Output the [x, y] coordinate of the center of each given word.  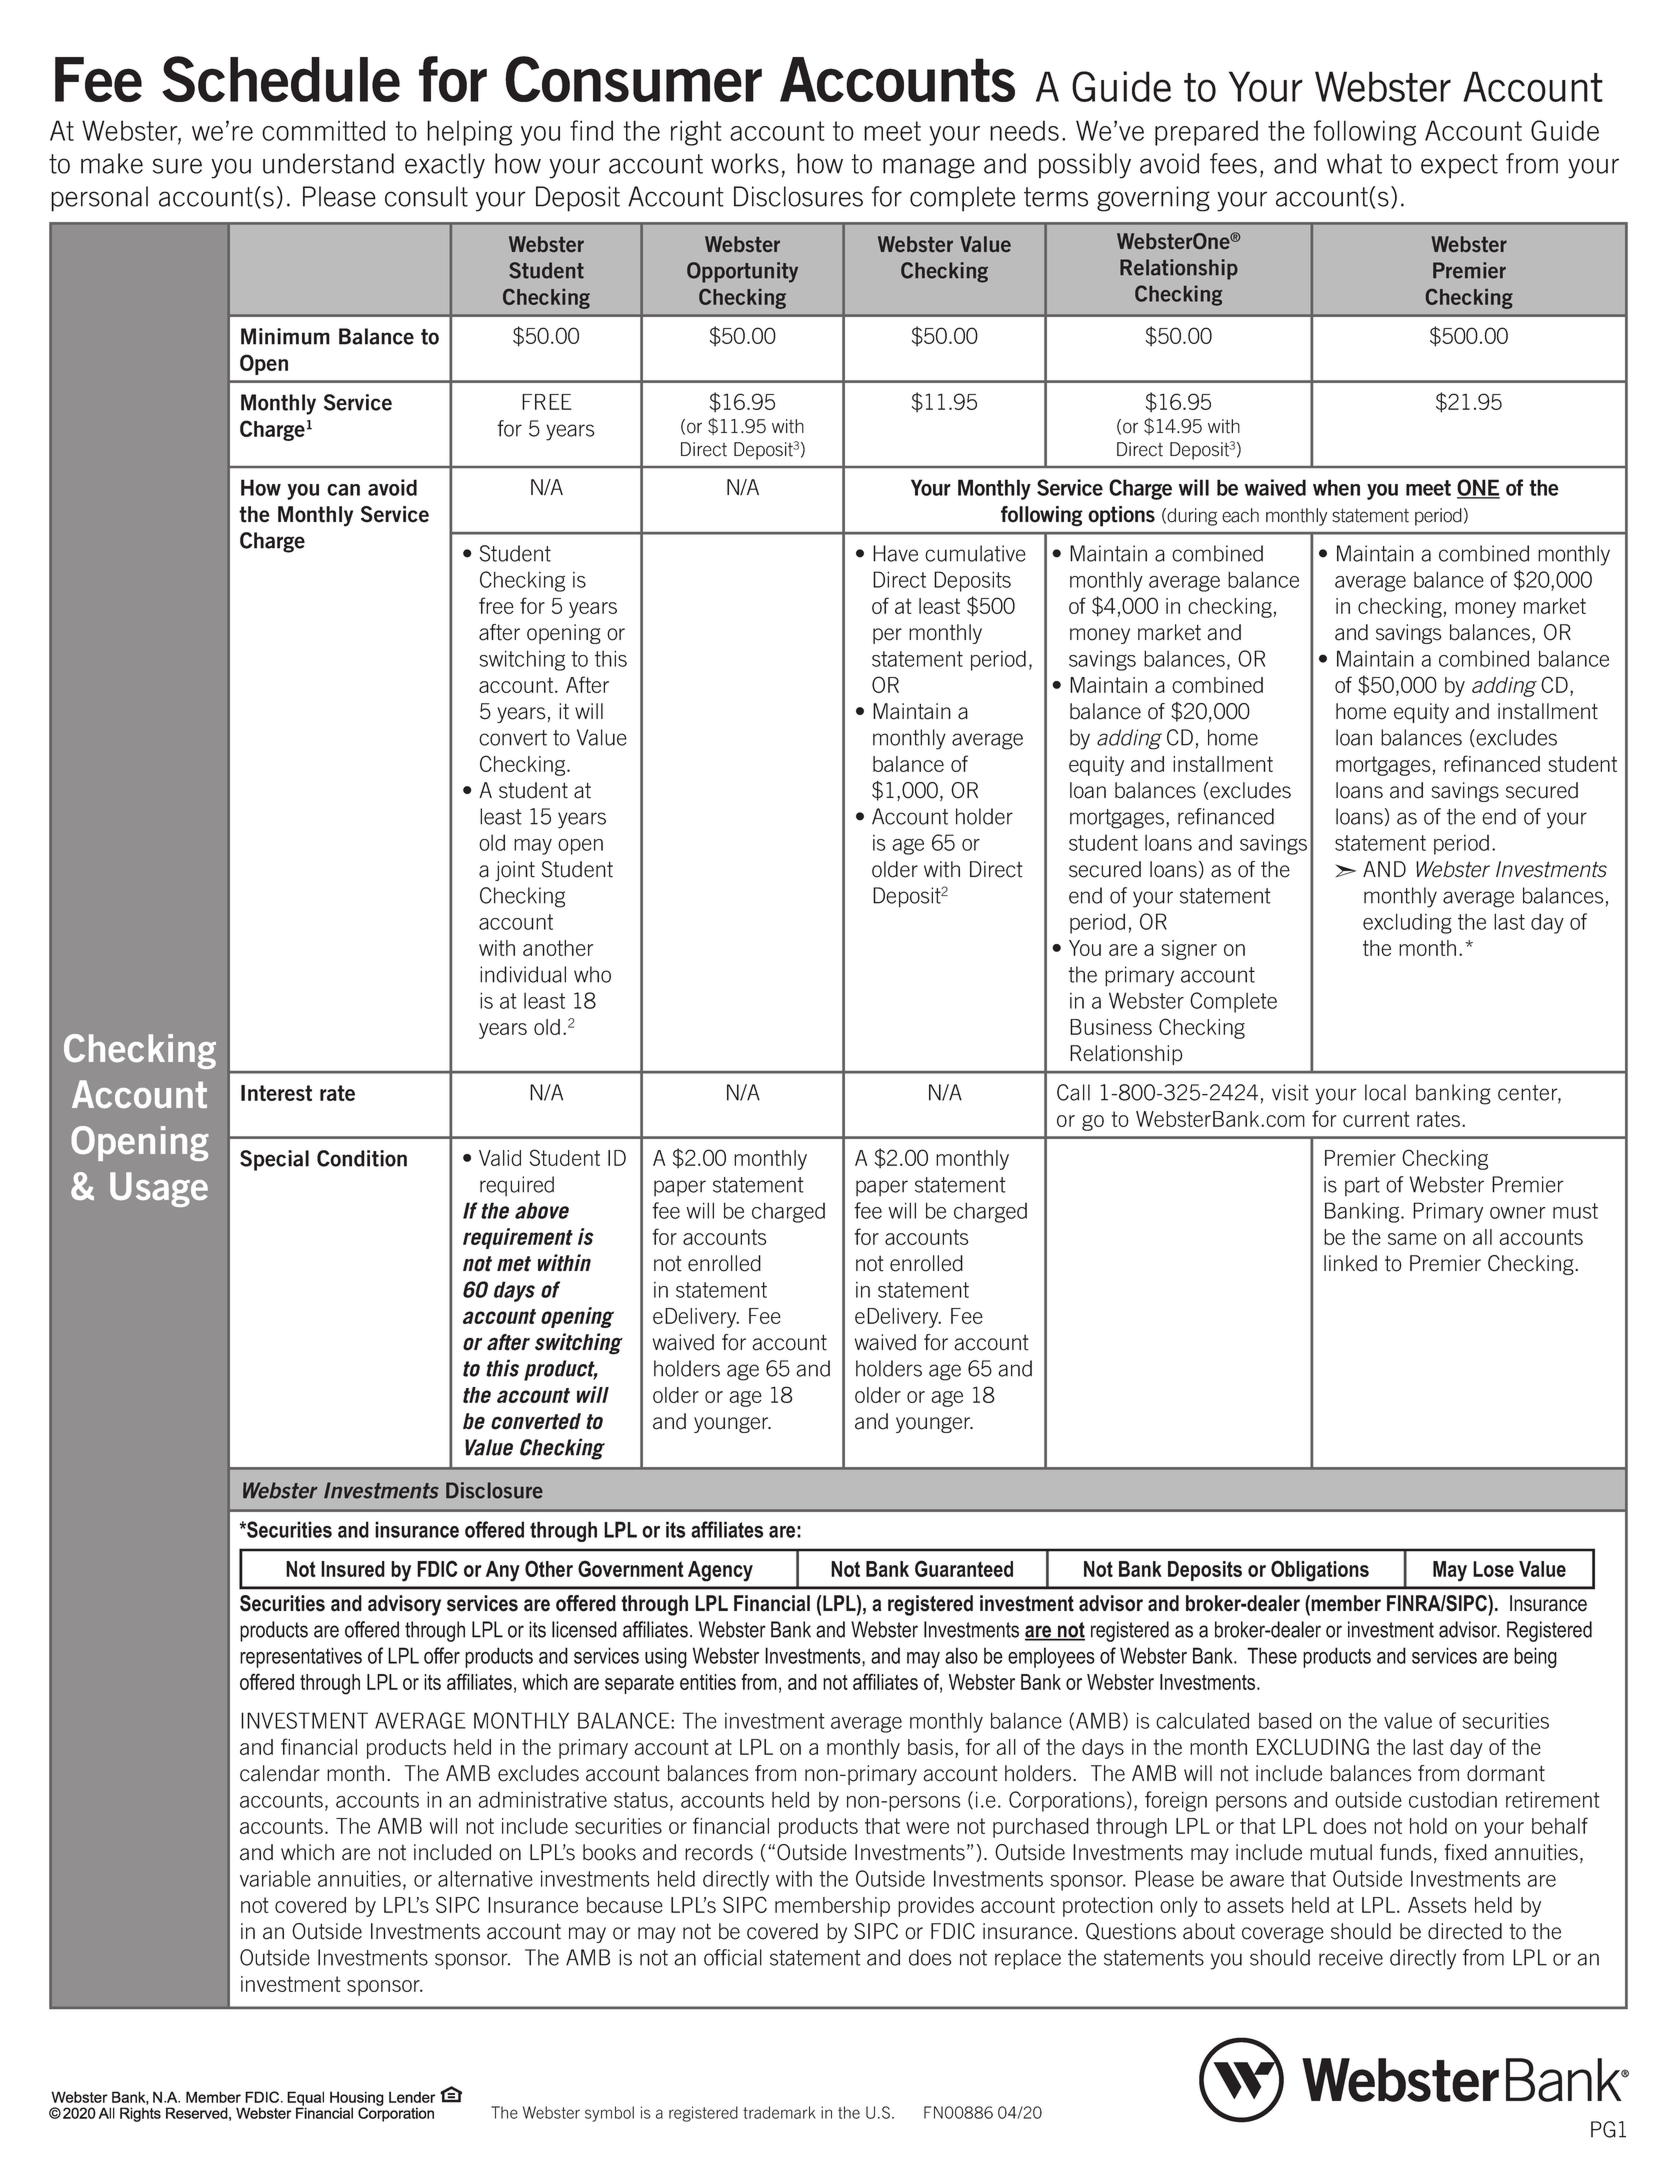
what [1354, 163]
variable [275, 1879]
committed [323, 130]
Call [1073, 1092]
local [1385, 1092]
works [745, 163]
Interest [276, 1093]
